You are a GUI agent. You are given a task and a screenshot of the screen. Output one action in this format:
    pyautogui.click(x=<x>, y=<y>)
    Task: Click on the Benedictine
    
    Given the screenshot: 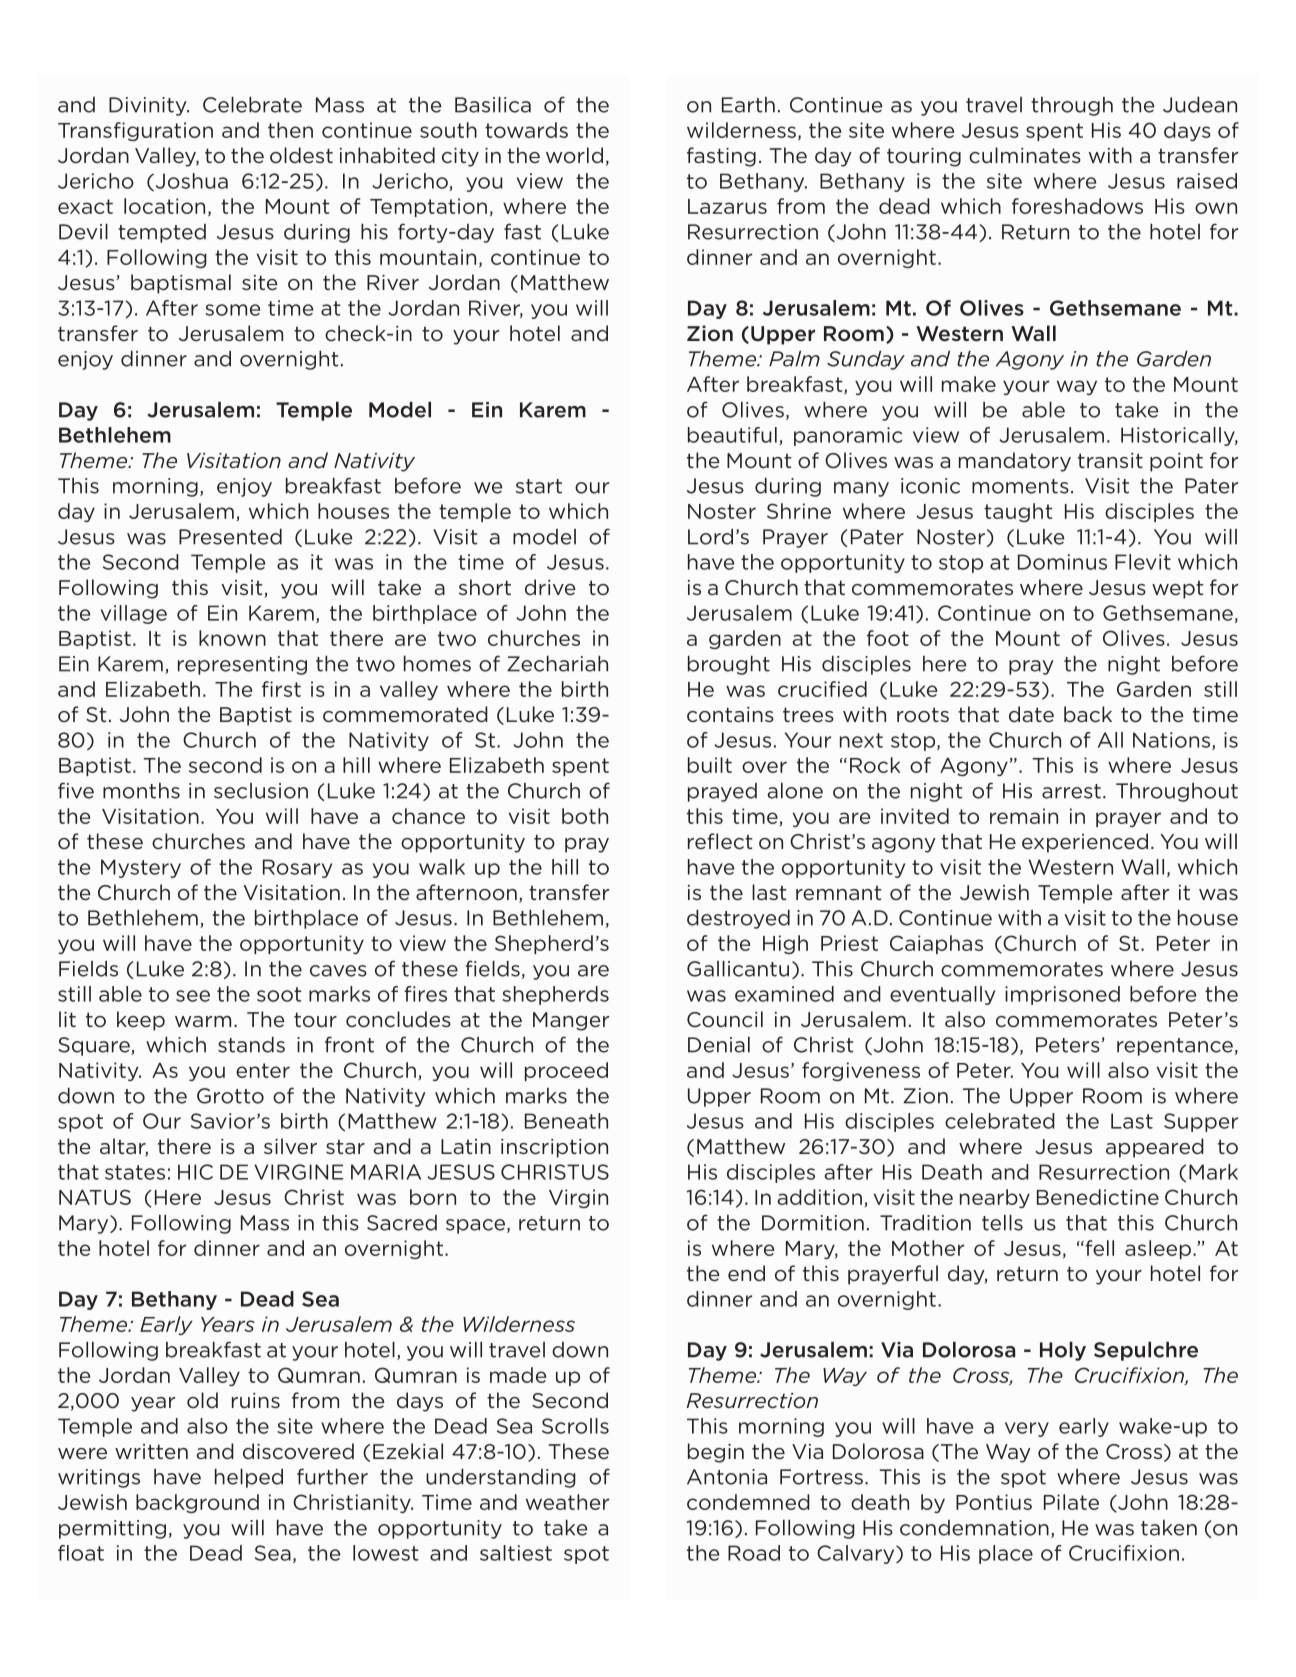 What is the action you would take?
    pyautogui.click(x=1098, y=1197)
